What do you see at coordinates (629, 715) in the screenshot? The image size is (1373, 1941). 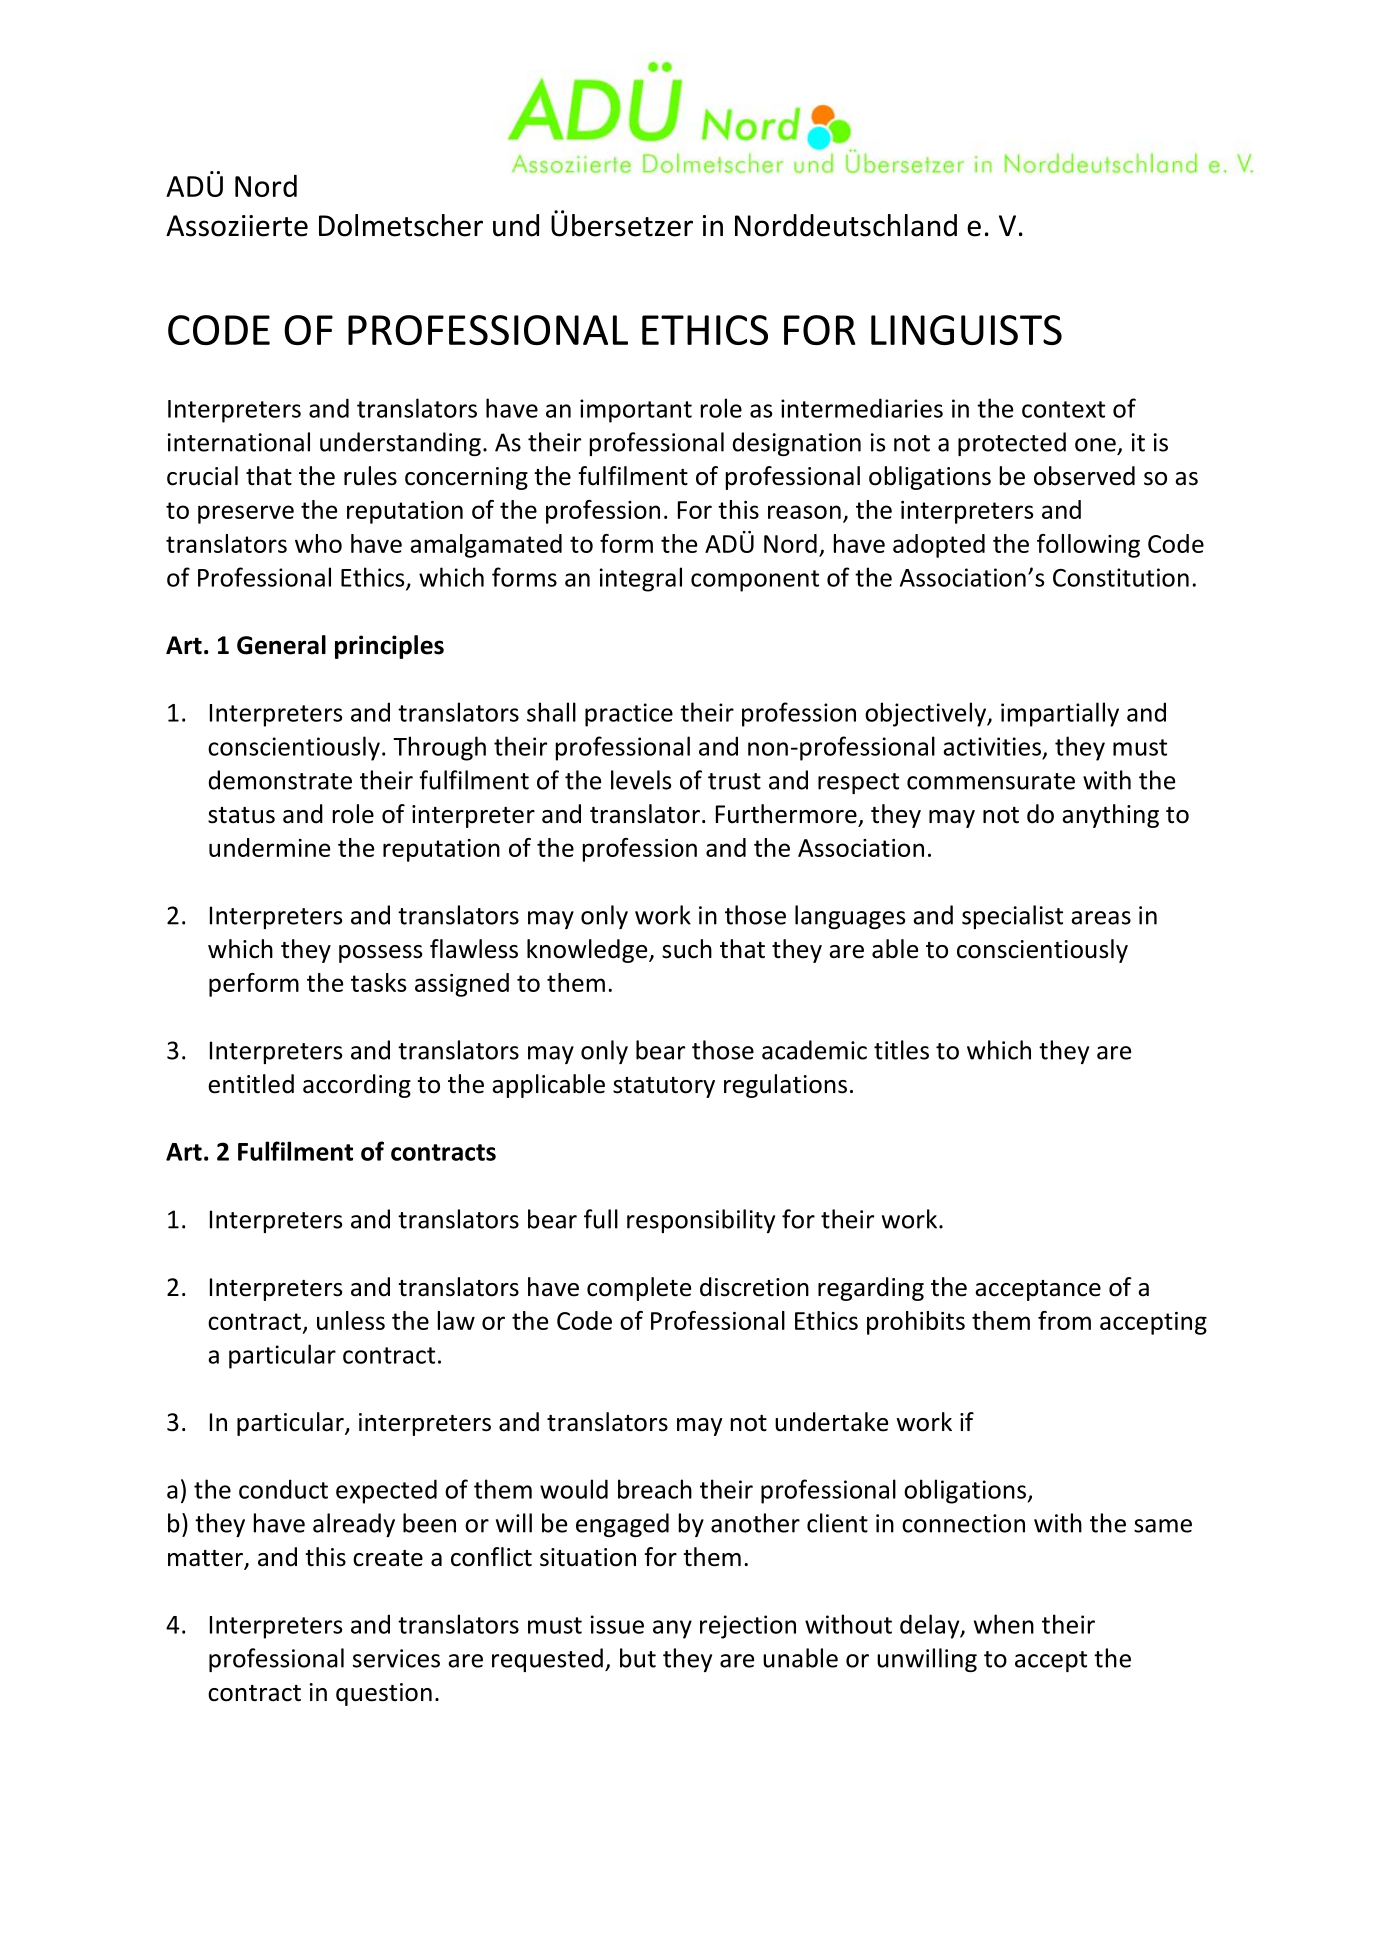 I see `practice` at bounding box center [629, 715].
